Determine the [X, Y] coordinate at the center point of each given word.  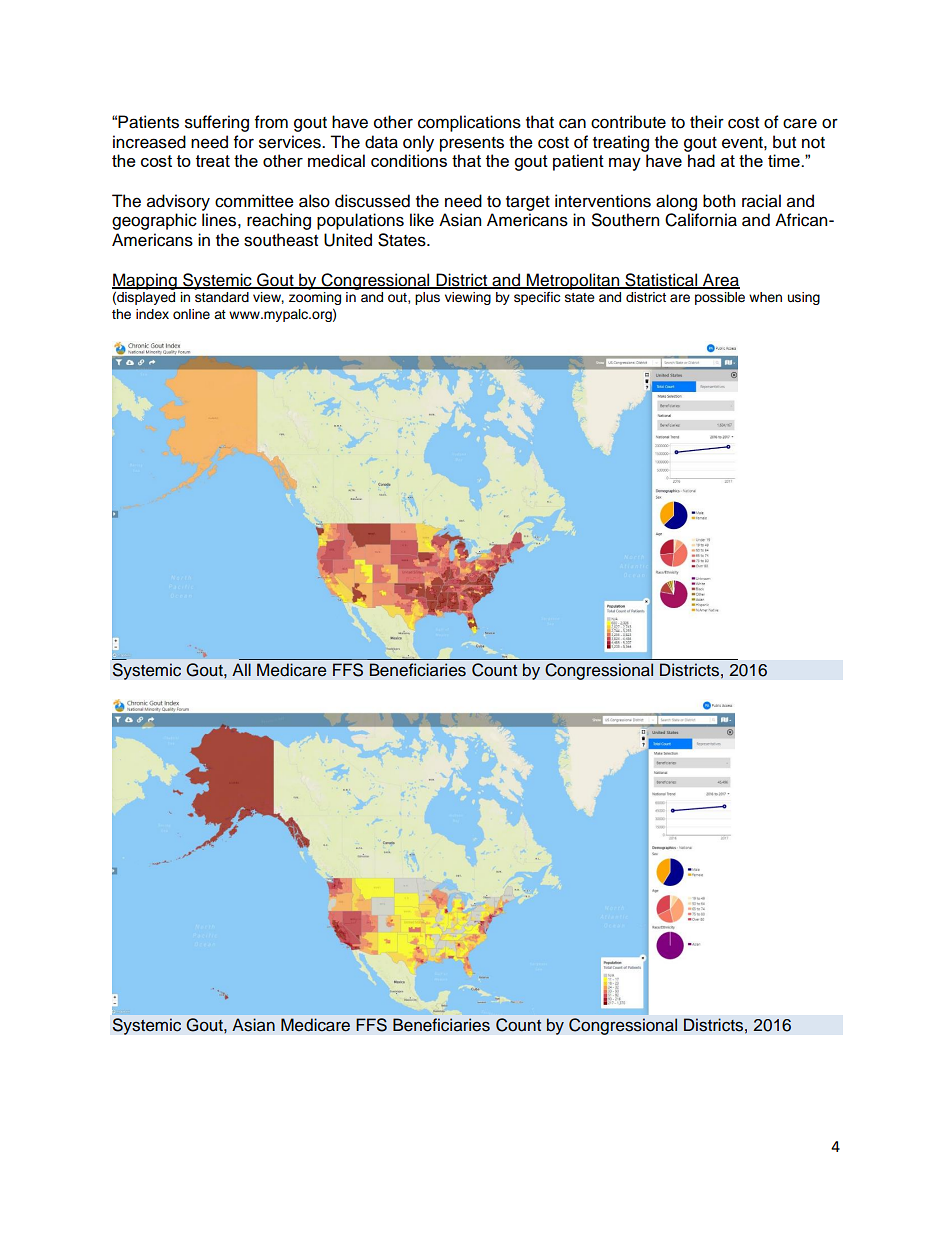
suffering [217, 123]
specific [537, 298]
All [241, 669]
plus [427, 298]
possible [720, 298]
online [191, 314]
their [707, 122]
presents [472, 144]
